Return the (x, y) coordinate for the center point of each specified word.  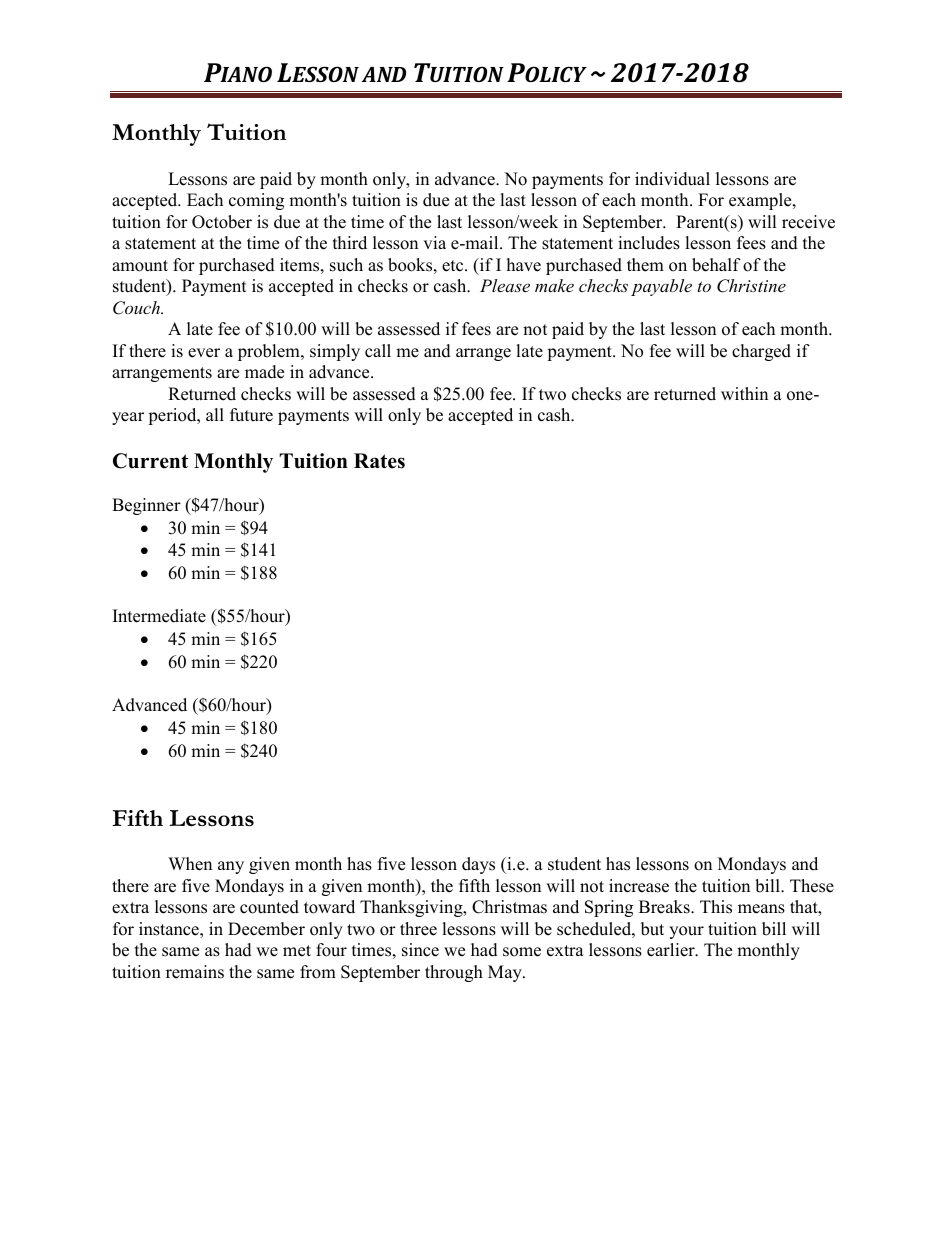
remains (195, 972)
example (761, 201)
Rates (379, 461)
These (812, 886)
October (222, 222)
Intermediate (159, 616)
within (744, 393)
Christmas (509, 907)
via (434, 242)
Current (150, 461)
